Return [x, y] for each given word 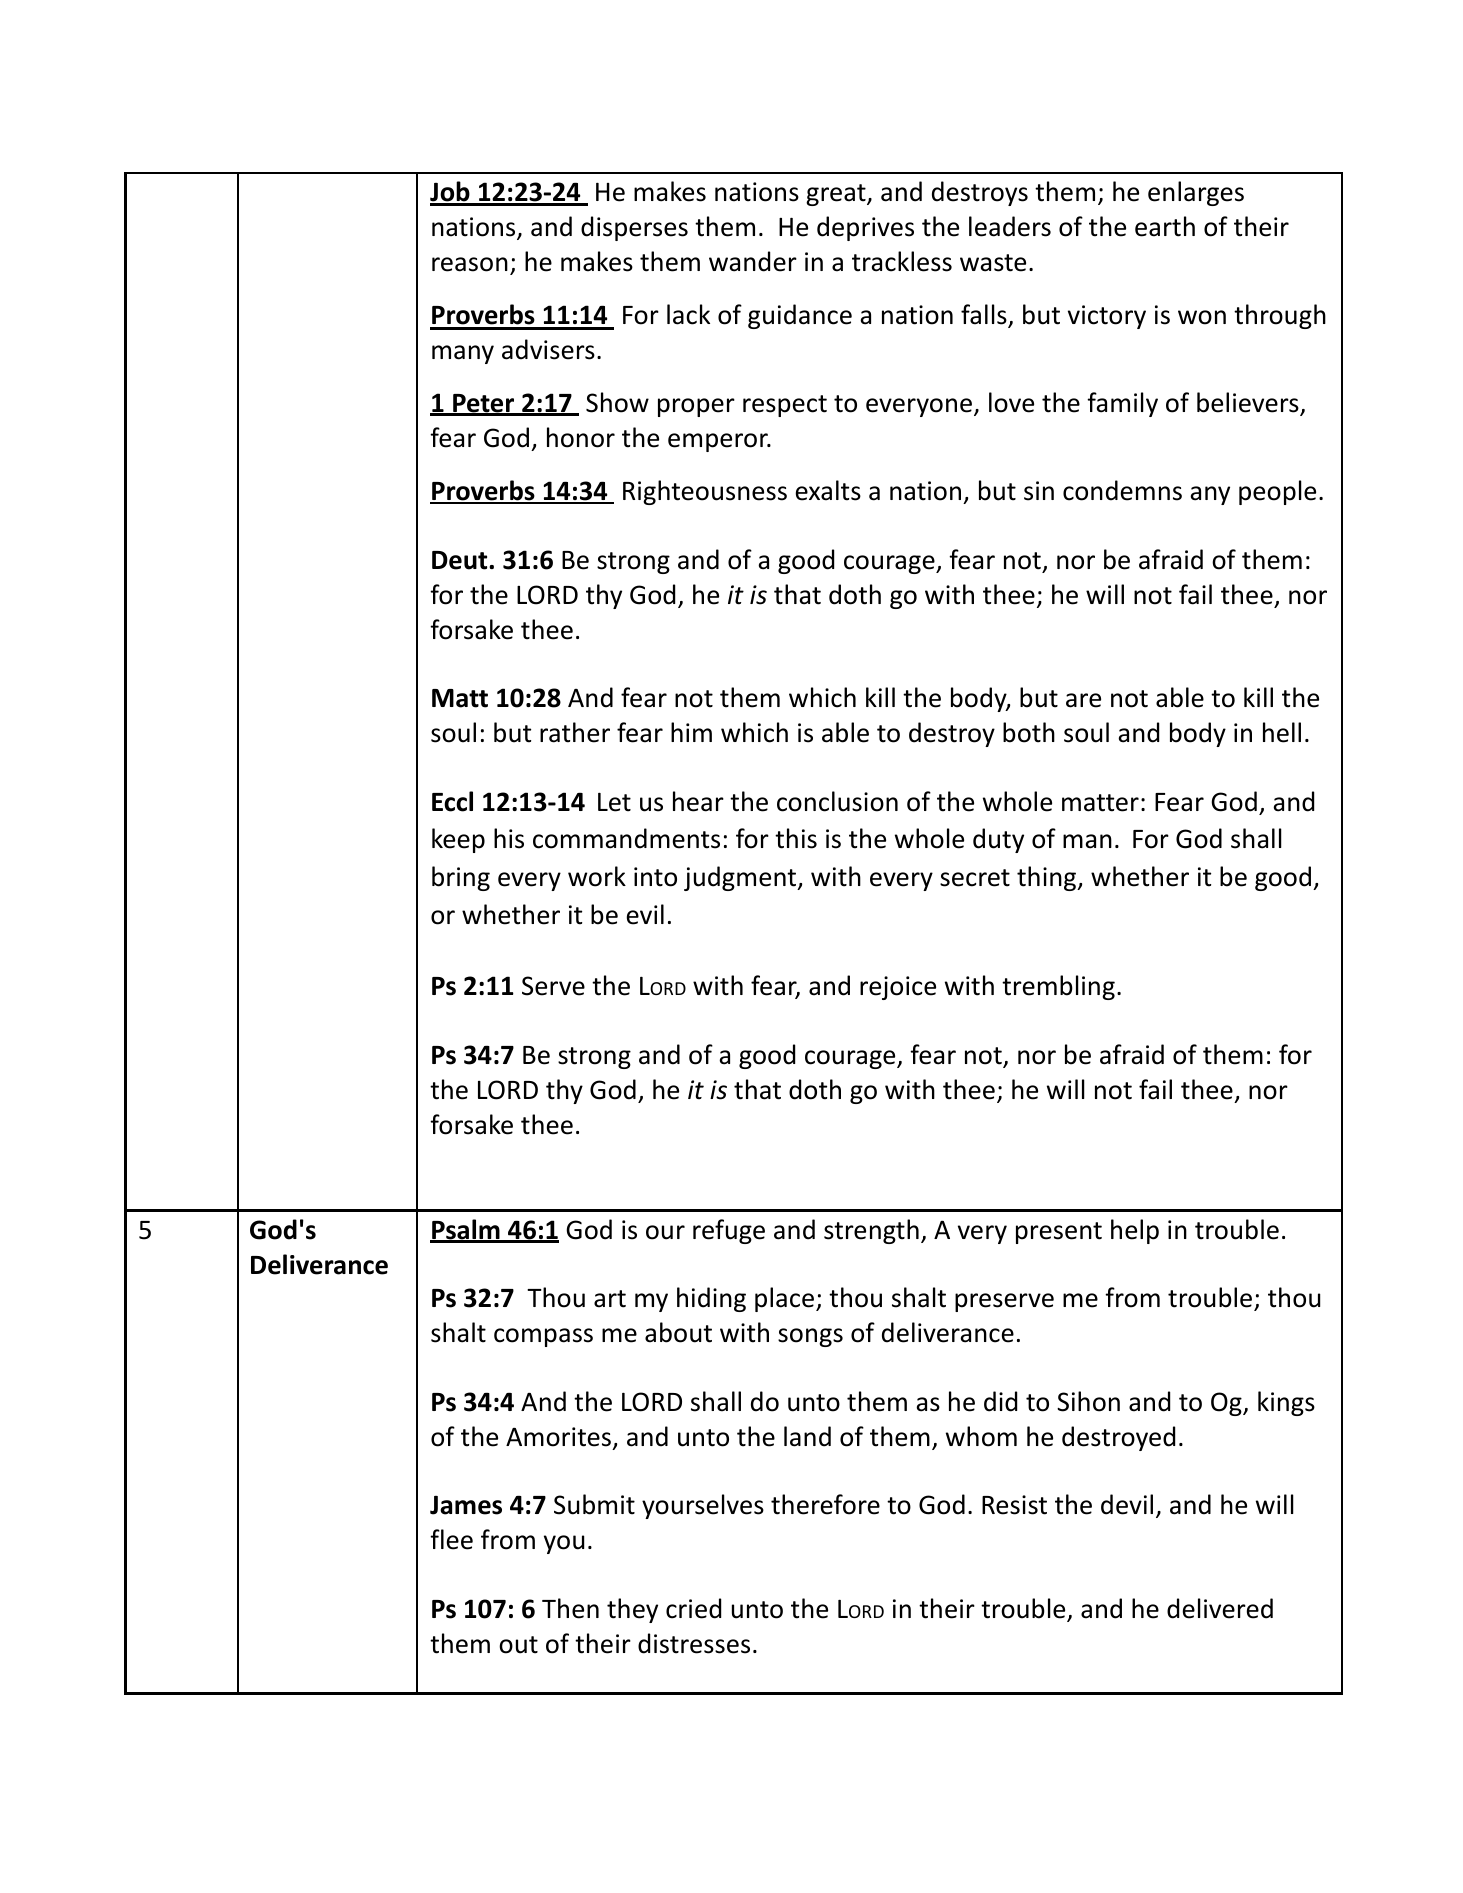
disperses [634, 228]
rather [575, 732]
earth [1165, 226]
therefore [825, 1504]
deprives [865, 228]
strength [871, 1231]
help [1135, 1231]
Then [570, 1608]
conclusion [837, 801]
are [1083, 700]
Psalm [466, 1230]
